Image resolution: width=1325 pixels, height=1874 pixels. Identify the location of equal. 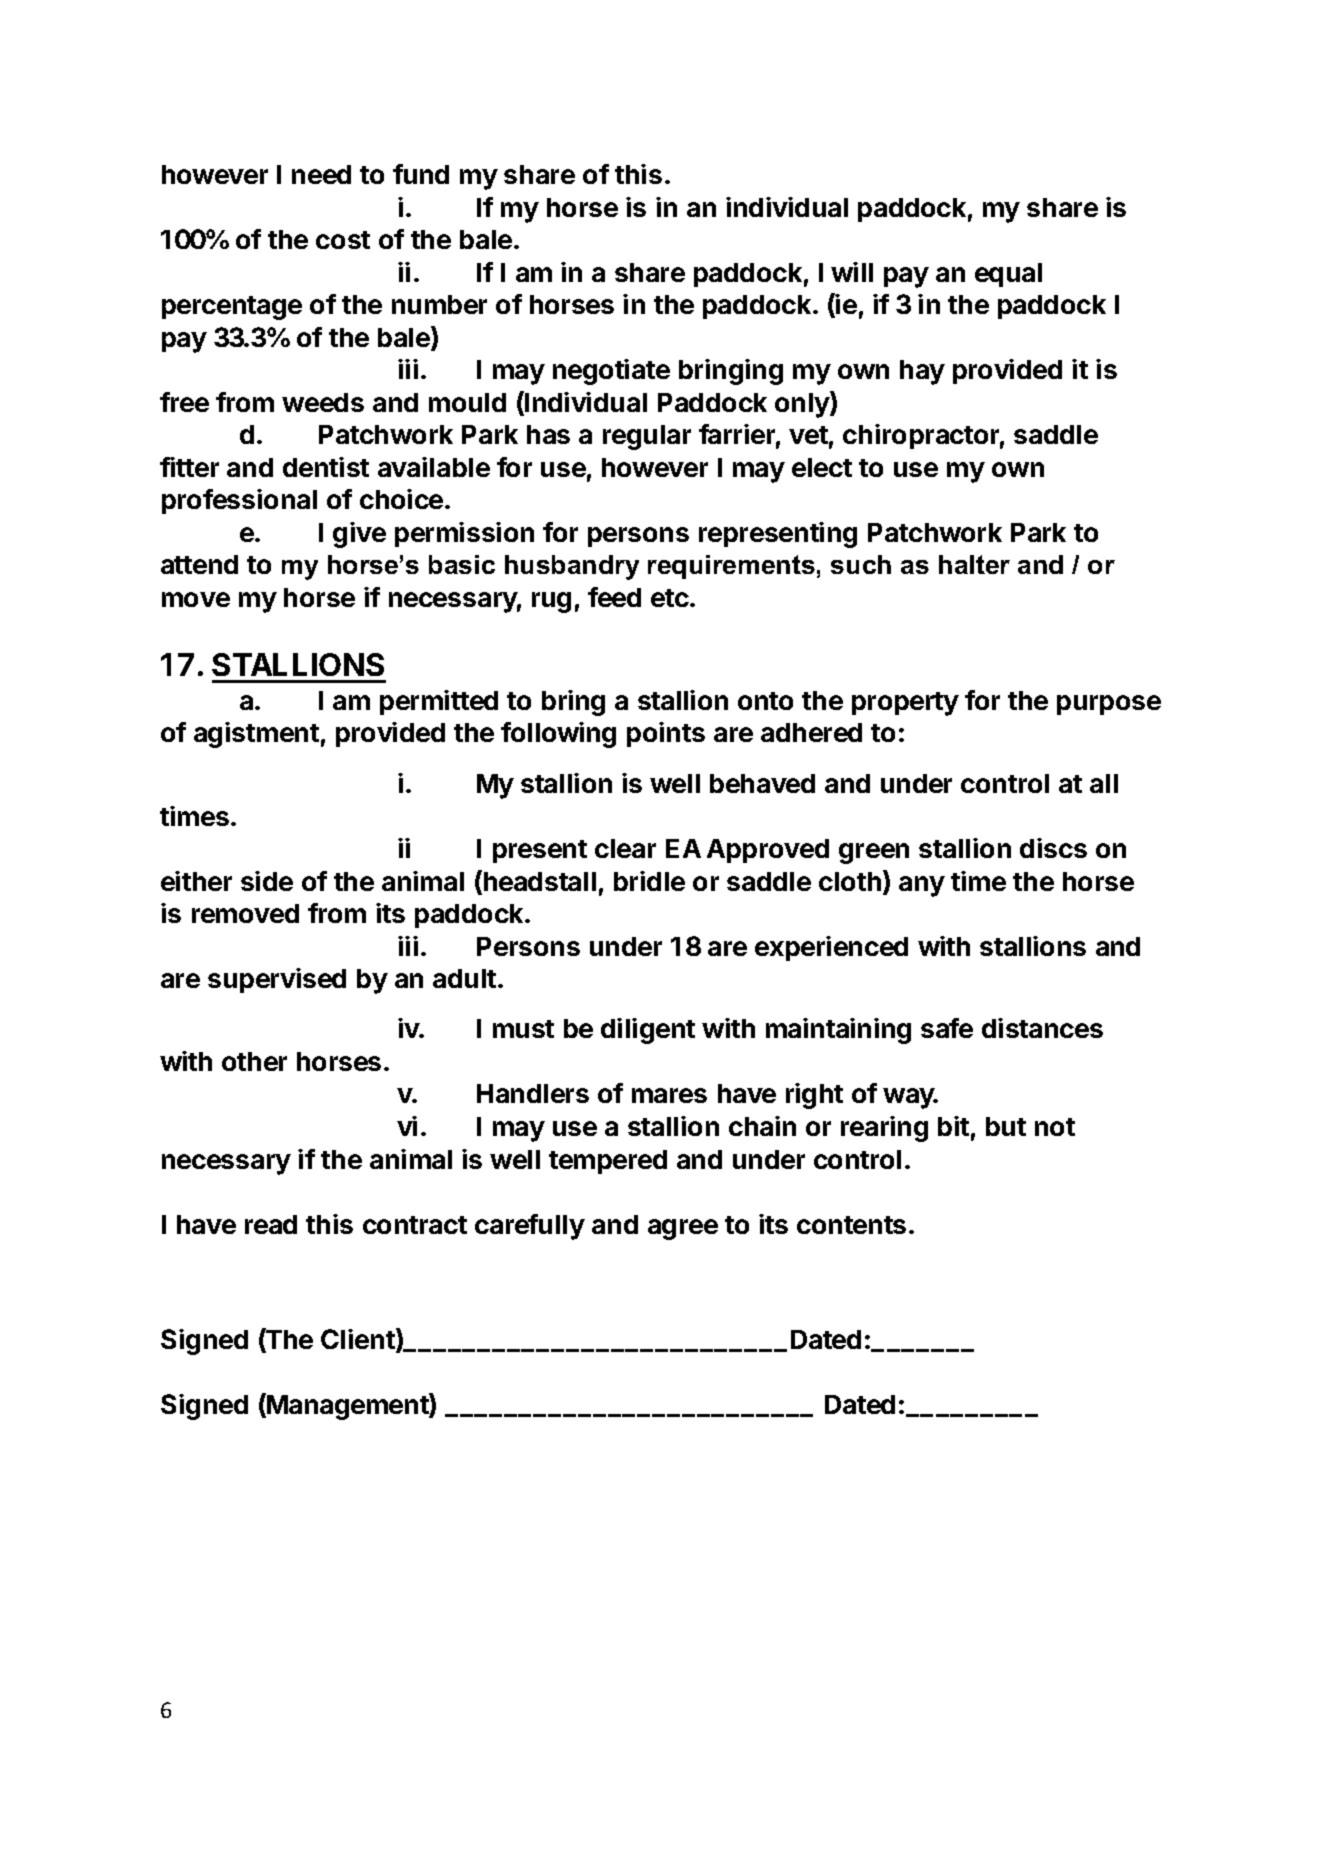
(1008, 275).
